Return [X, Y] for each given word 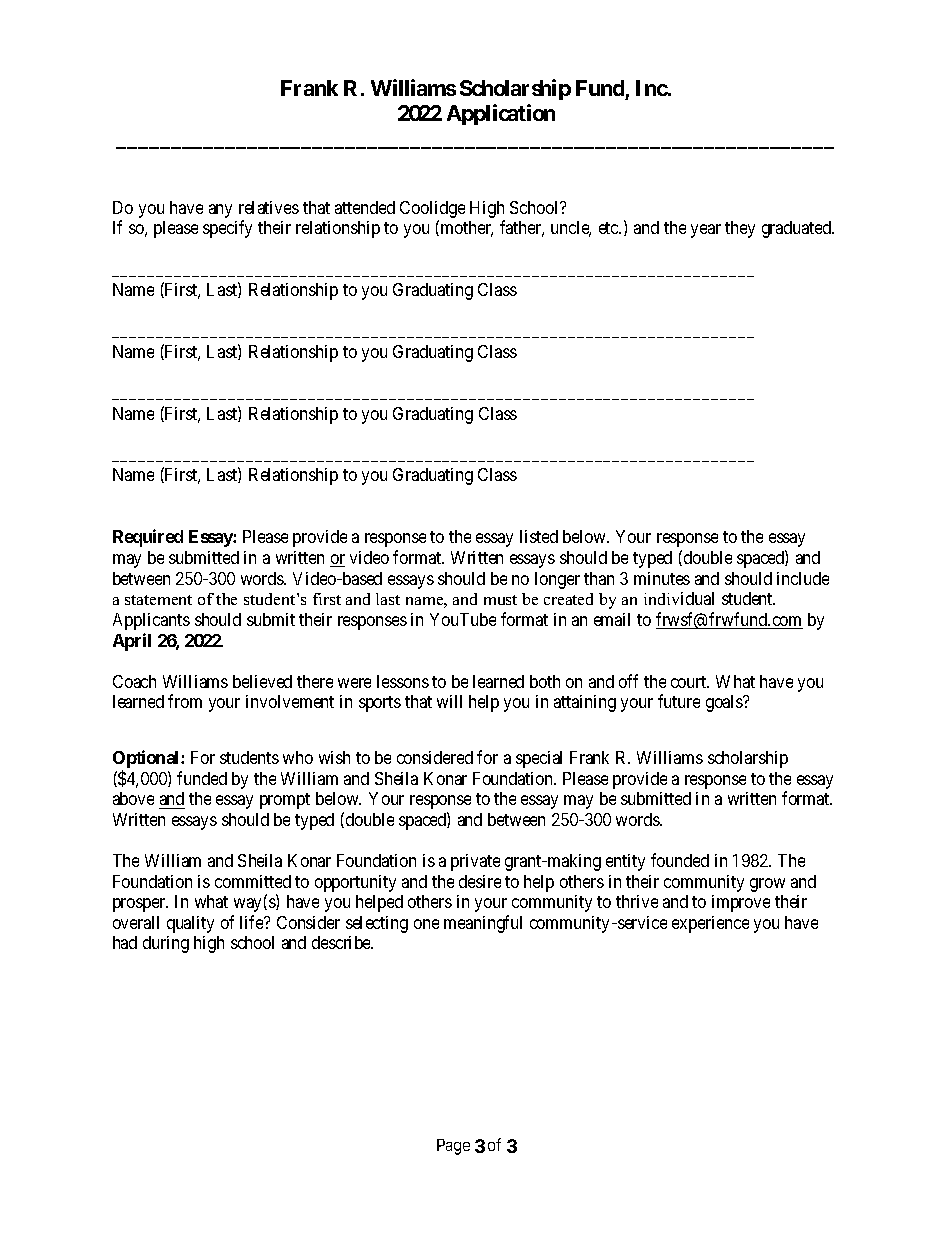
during [166, 944]
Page [453, 1147]
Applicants [151, 621]
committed [253, 881]
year [706, 231]
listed [539, 536]
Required [148, 538]
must [500, 600]
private [475, 862]
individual [679, 598]
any [220, 211]
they [740, 229]
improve [741, 903]
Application [501, 114]
